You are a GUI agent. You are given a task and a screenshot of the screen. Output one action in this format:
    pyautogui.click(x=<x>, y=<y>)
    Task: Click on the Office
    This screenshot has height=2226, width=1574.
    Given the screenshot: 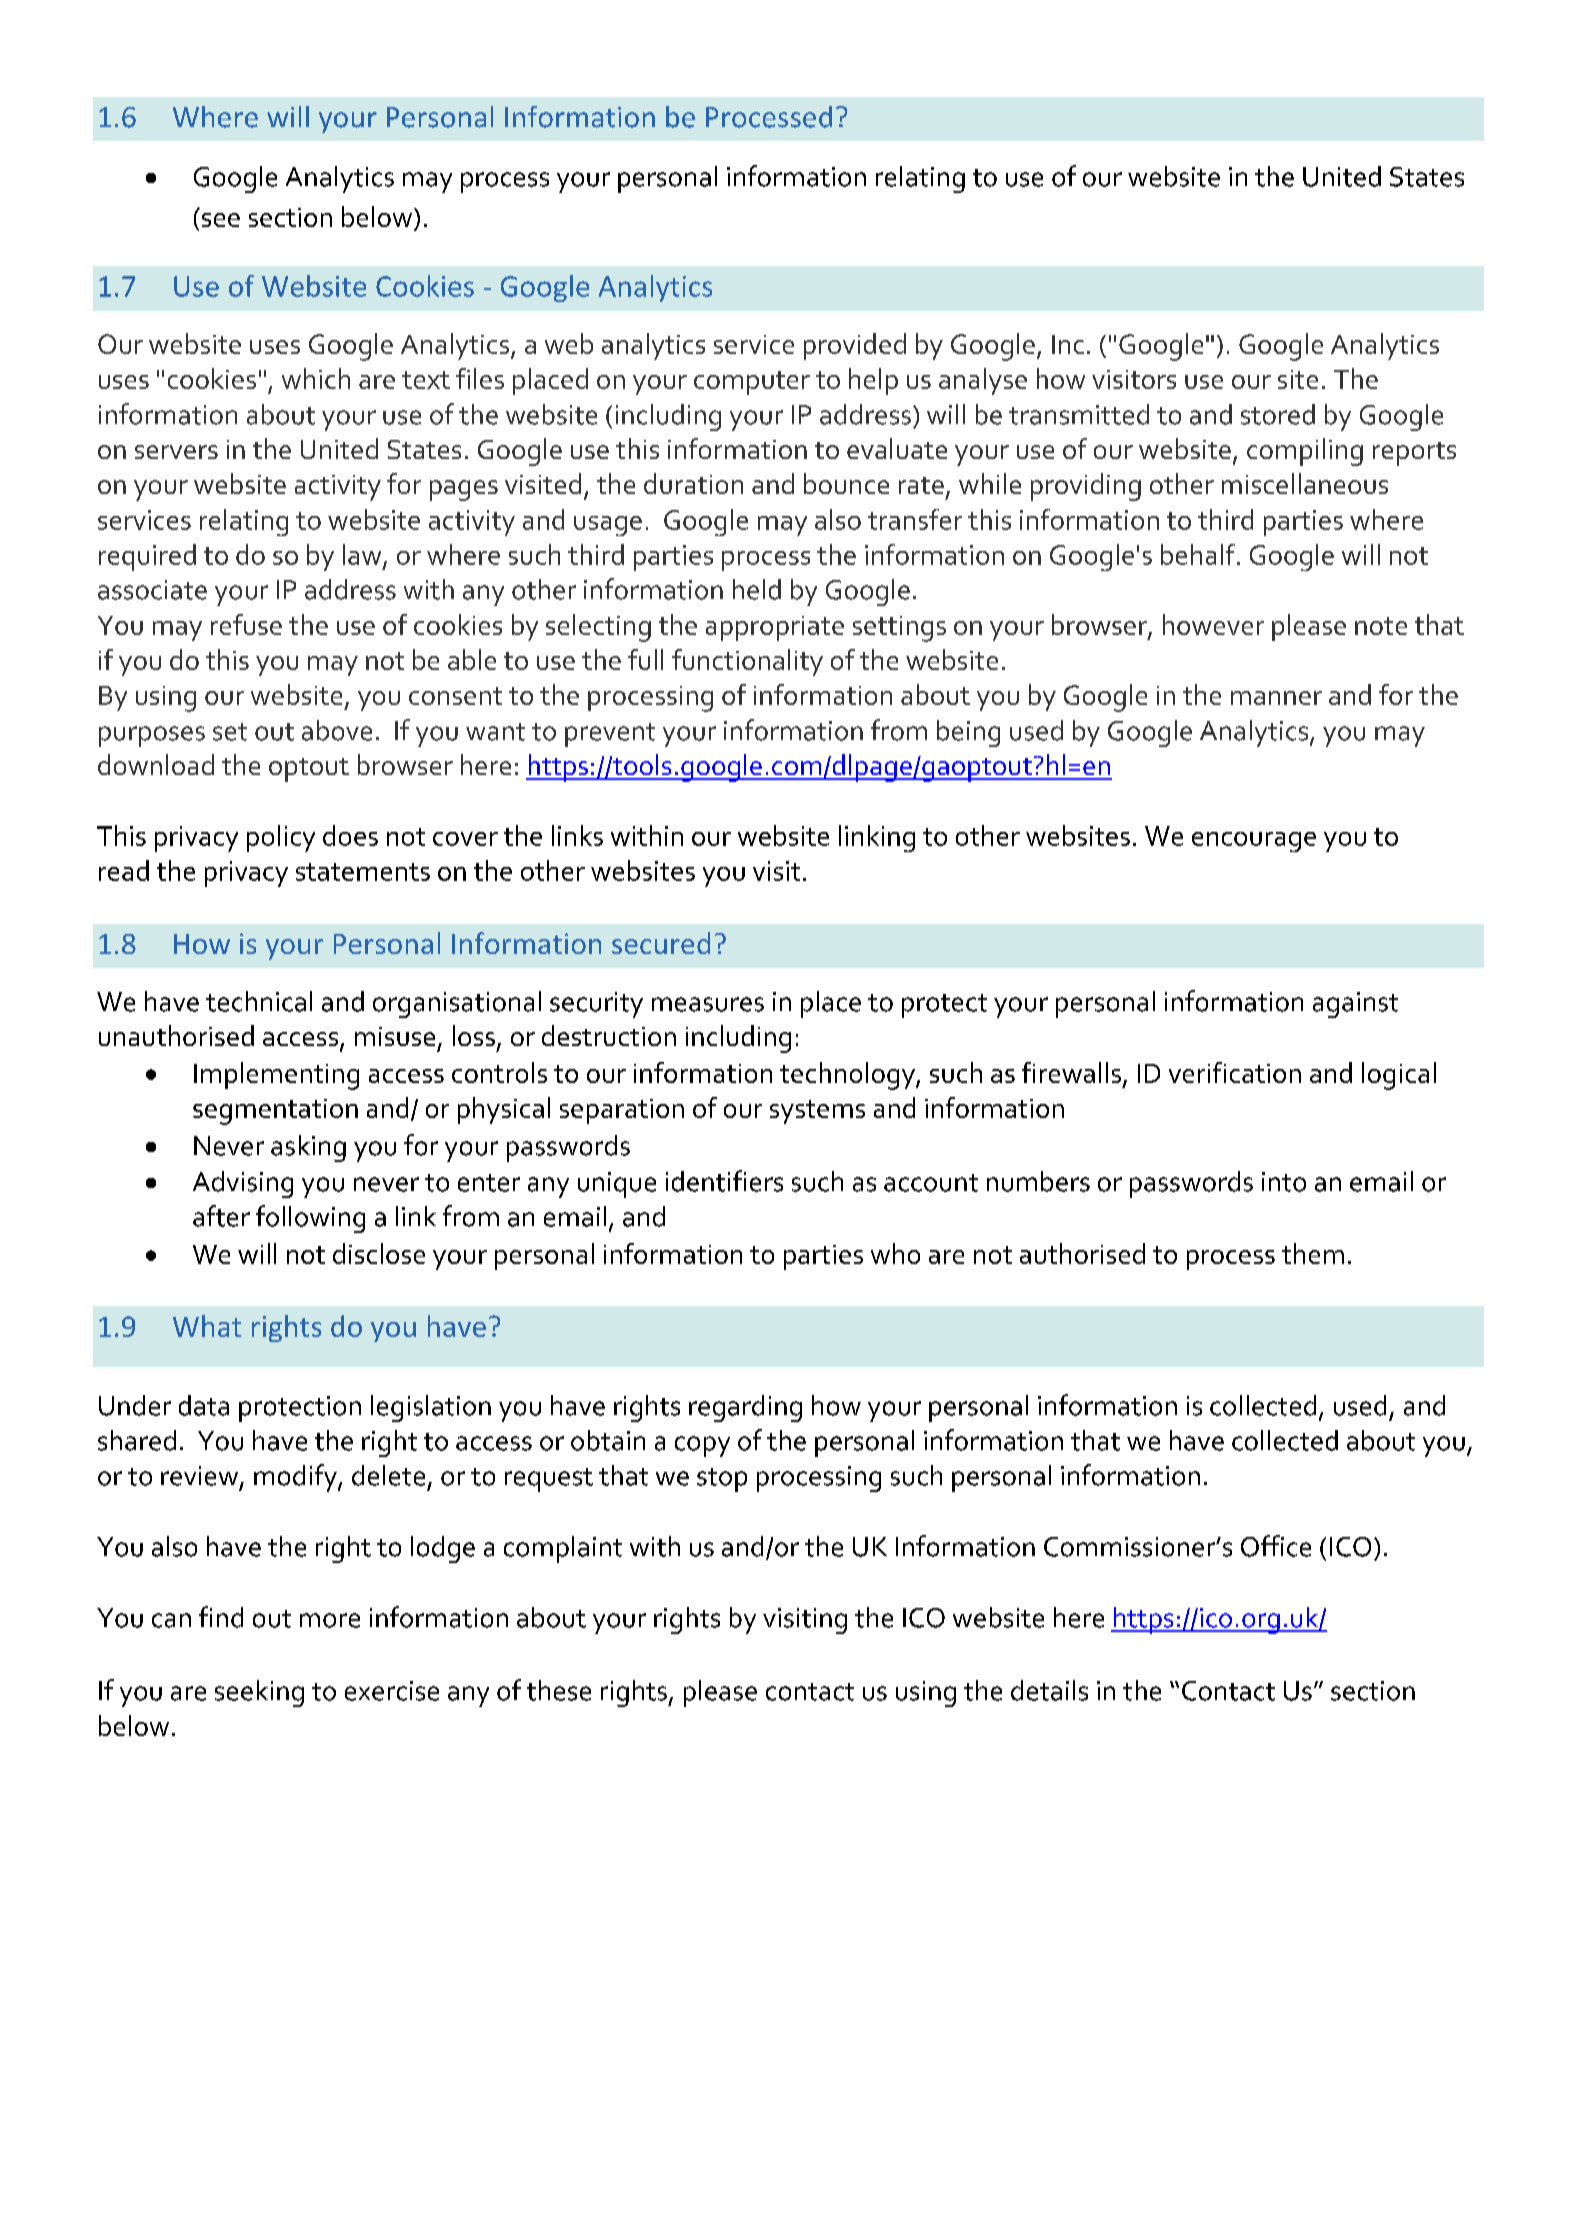 What is the action you would take?
    pyautogui.click(x=1276, y=1546)
